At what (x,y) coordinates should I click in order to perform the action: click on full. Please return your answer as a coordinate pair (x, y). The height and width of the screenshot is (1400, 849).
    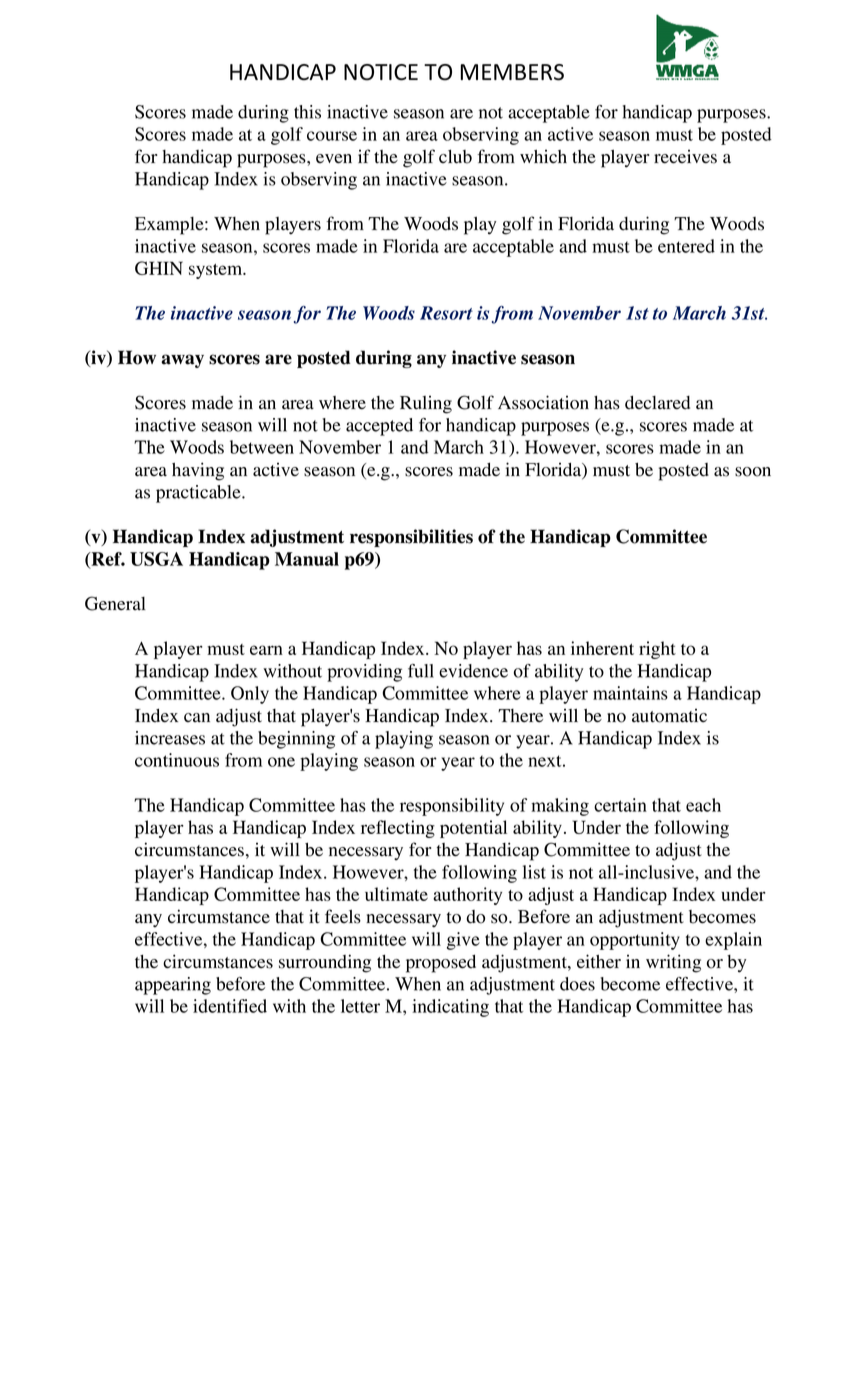
    Looking at the image, I should click on (421, 671).
